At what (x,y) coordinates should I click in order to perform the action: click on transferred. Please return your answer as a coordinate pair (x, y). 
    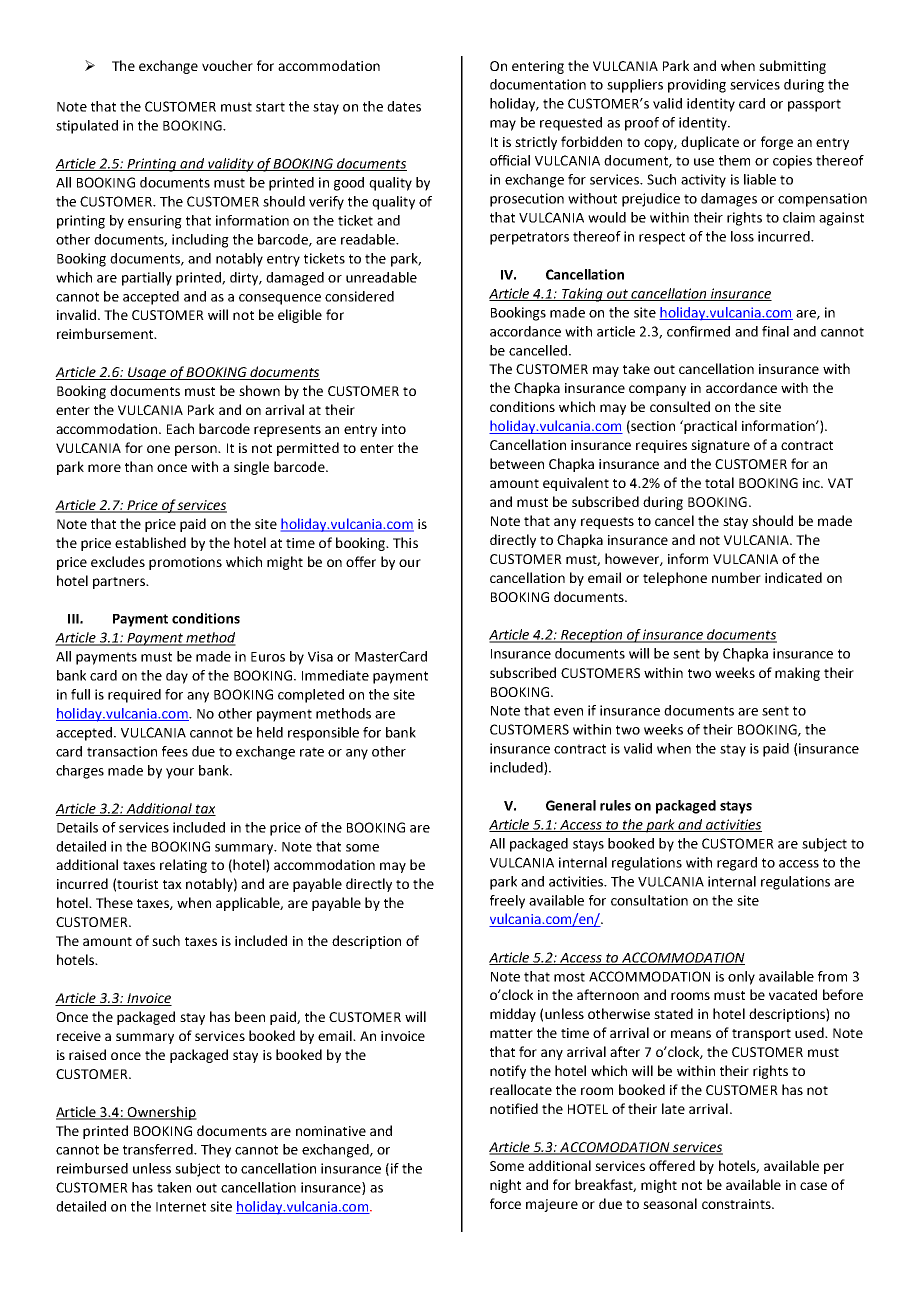
    Looking at the image, I should click on (159, 1149).
